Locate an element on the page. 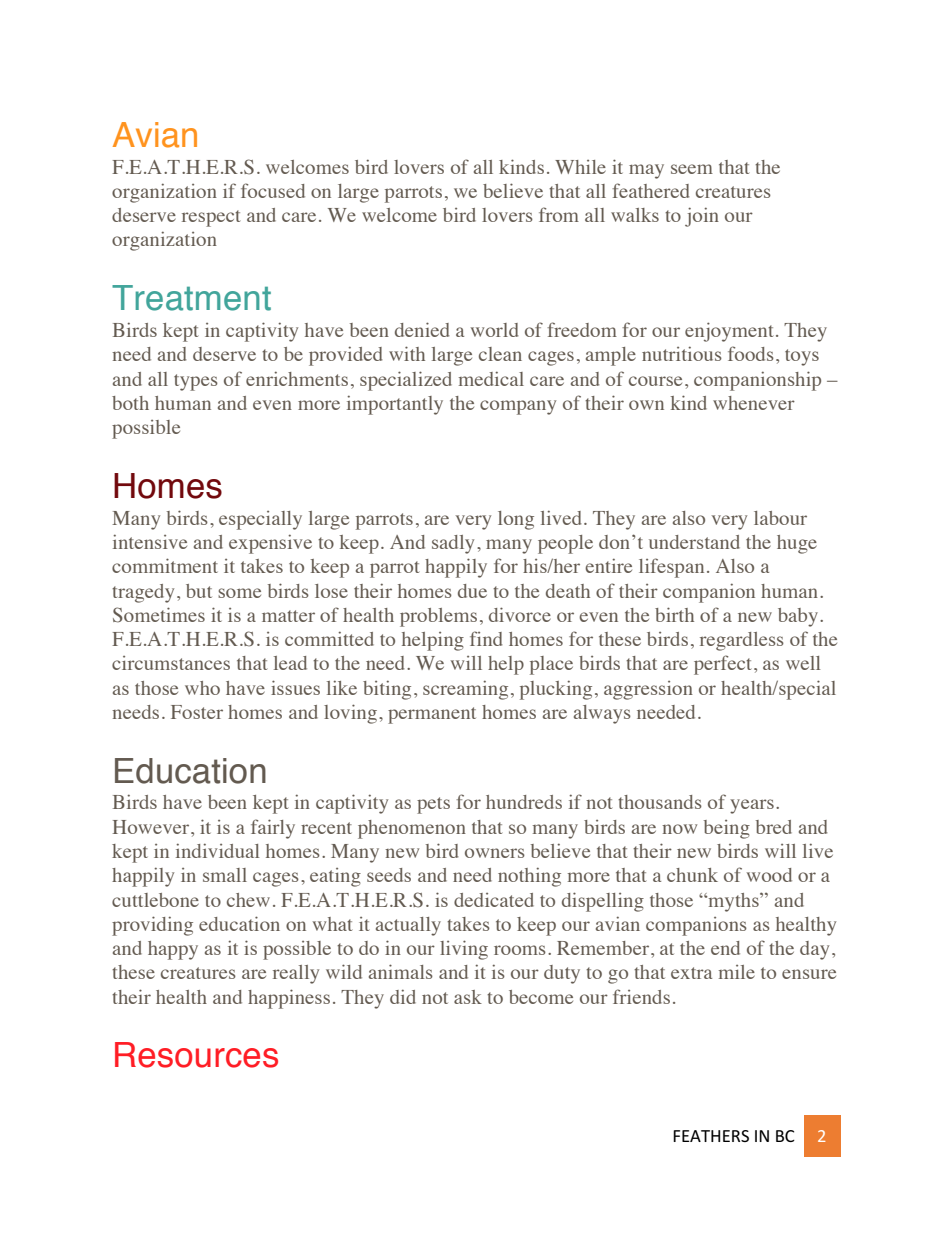 The width and height of the document is (952, 1233). expensive is located at coordinates (270, 544).
